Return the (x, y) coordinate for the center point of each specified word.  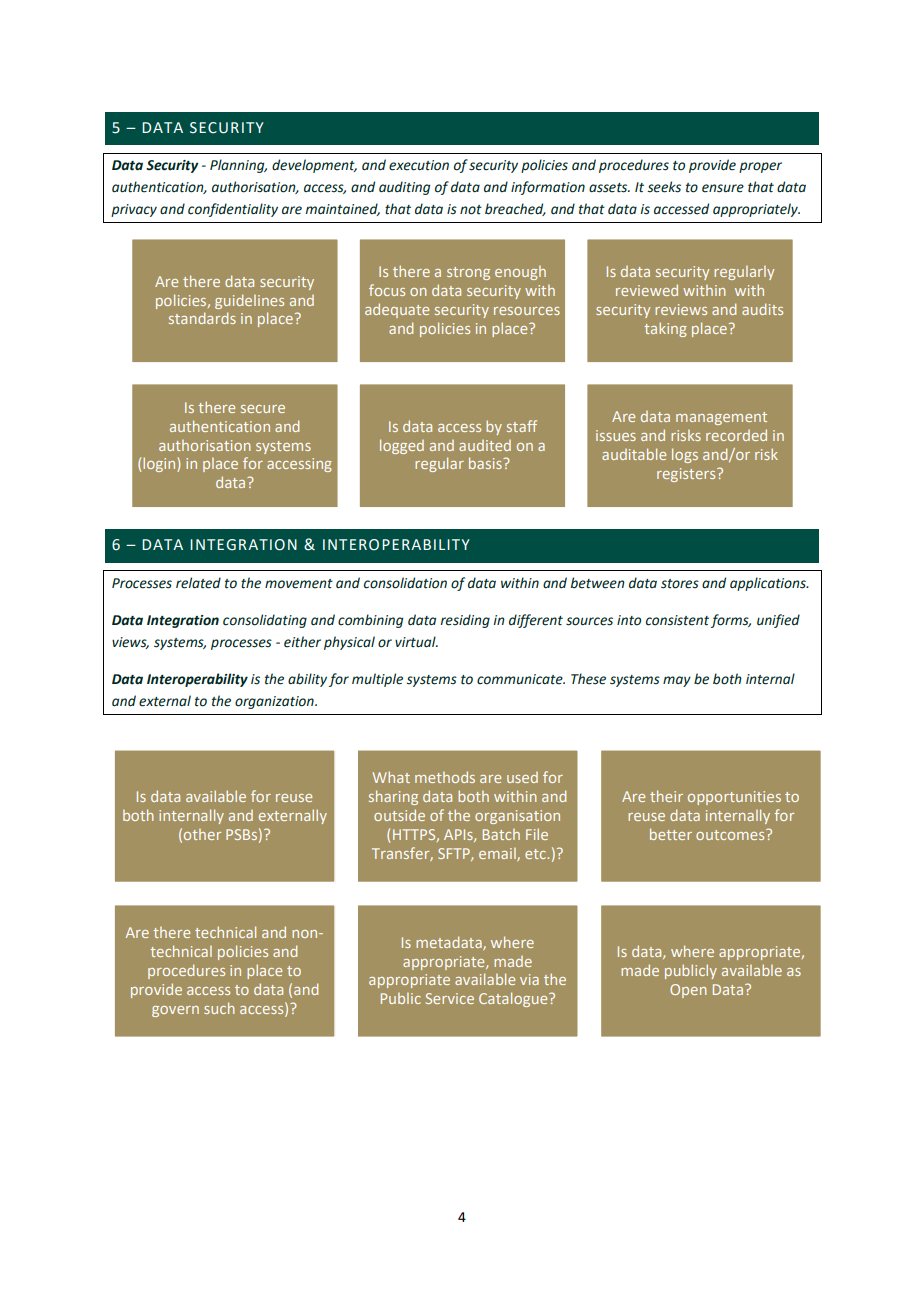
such (219, 1008)
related (198, 583)
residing (465, 621)
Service (450, 998)
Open (688, 991)
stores (680, 584)
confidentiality (233, 210)
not (471, 210)
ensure (723, 188)
